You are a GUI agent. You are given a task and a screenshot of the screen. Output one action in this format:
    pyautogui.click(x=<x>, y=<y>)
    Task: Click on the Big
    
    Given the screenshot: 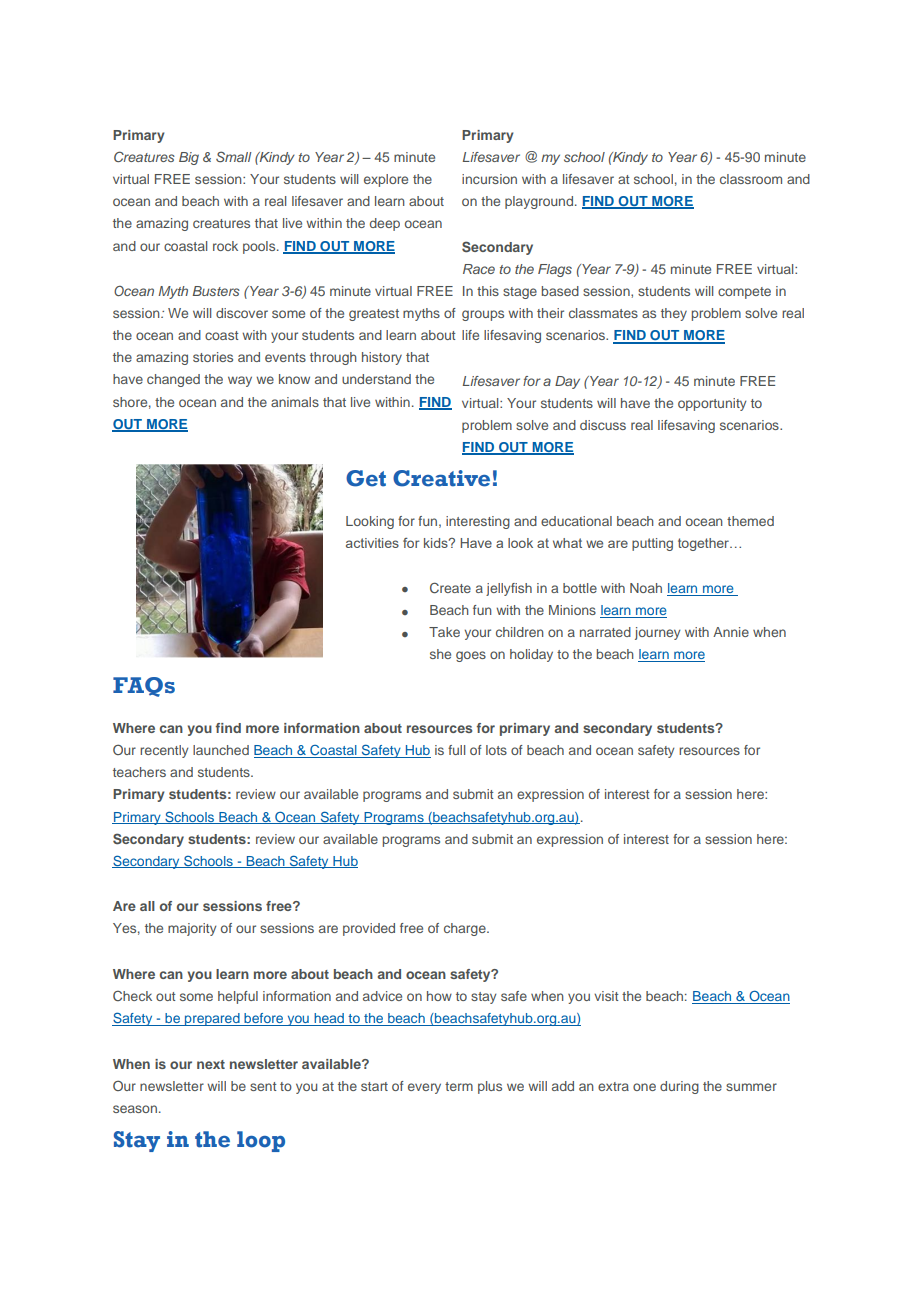 What is the action you would take?
    pyautogui.click(x=189, y=158)
